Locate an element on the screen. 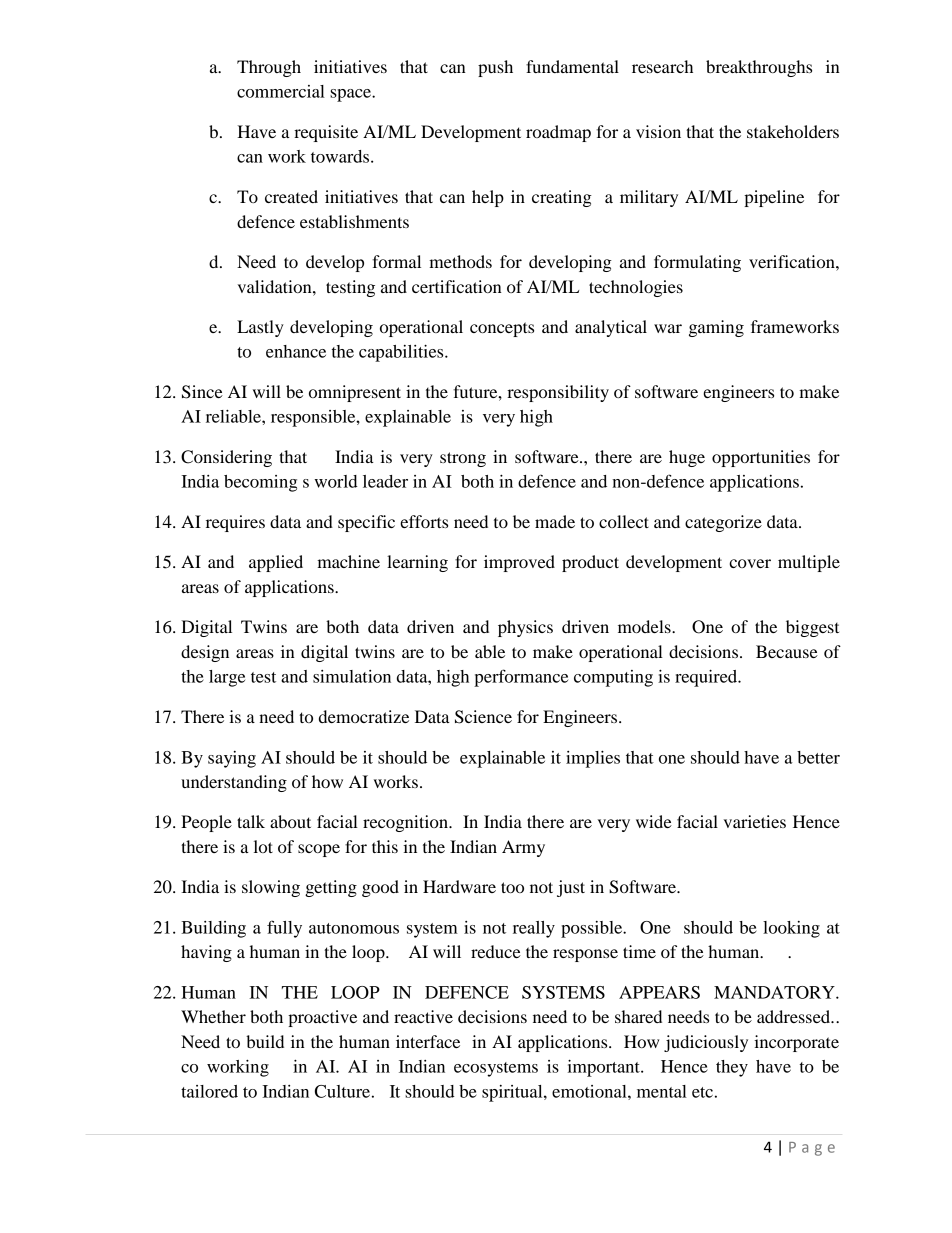 This screenshot has height=1233, width=952. push is located at coordinates (495, 68).
